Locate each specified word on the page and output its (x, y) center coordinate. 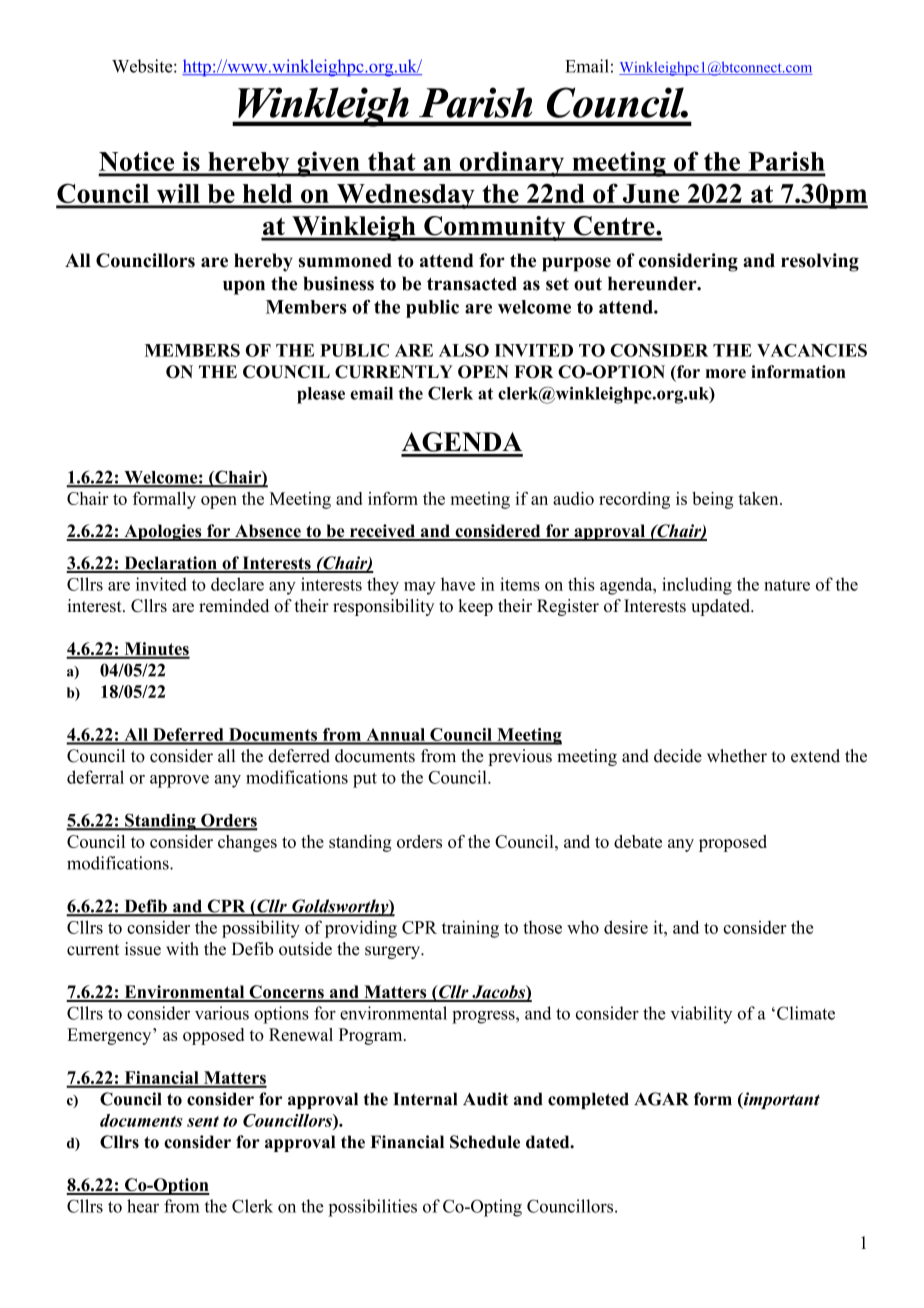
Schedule (485, 1142)
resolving (820, 262)
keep (475, 607)
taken (759, 498)
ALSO (464, 350)
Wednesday (406, 196)
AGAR (661, 1099)
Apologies (163, 532)
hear (143, 1206)
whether (737, 756)
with (182, 948)
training (470, 929)
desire (626, 927)
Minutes (156, 650)
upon (244, 287)
